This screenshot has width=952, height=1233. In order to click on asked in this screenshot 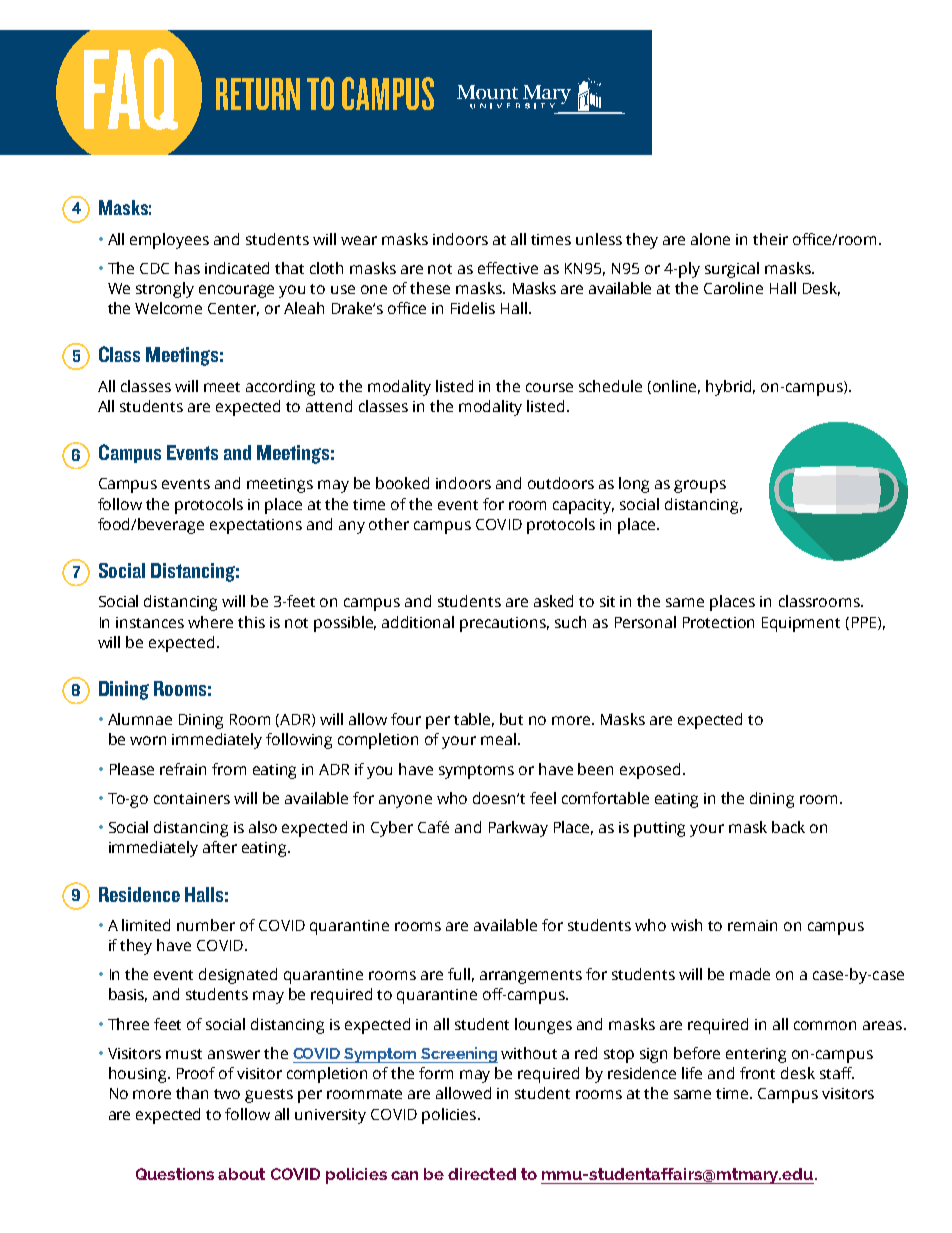, I will do `click(553, 601)`.
